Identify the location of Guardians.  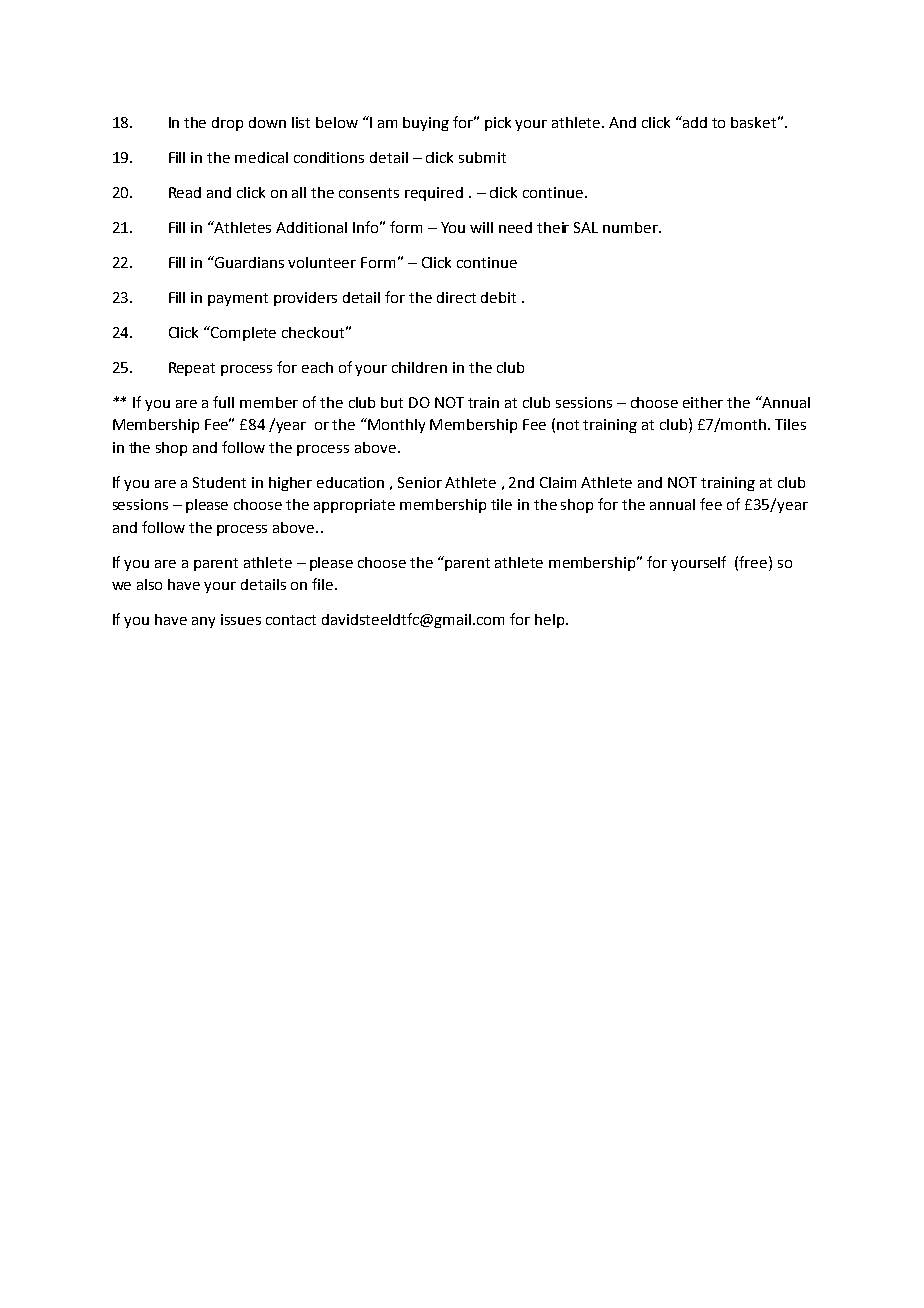
(248, 262).
